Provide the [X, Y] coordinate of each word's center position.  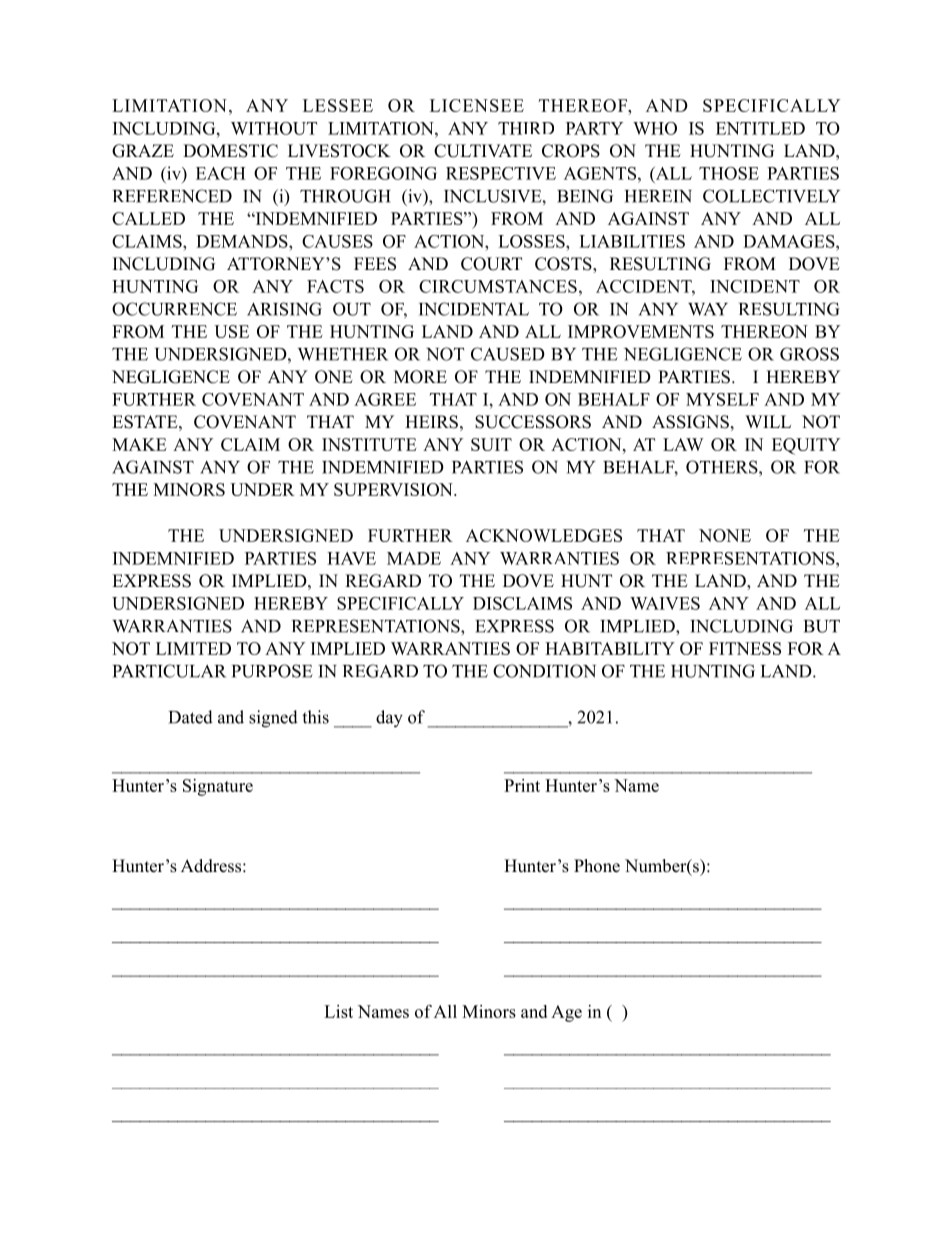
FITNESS [745, 648]
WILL [768, 421]
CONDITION [544, 671]
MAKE [139, 444]
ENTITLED [760, 128]
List [338, 1011]
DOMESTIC [230, 151]
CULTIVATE [483, 151]
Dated [191, 717]
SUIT [491, 444]
